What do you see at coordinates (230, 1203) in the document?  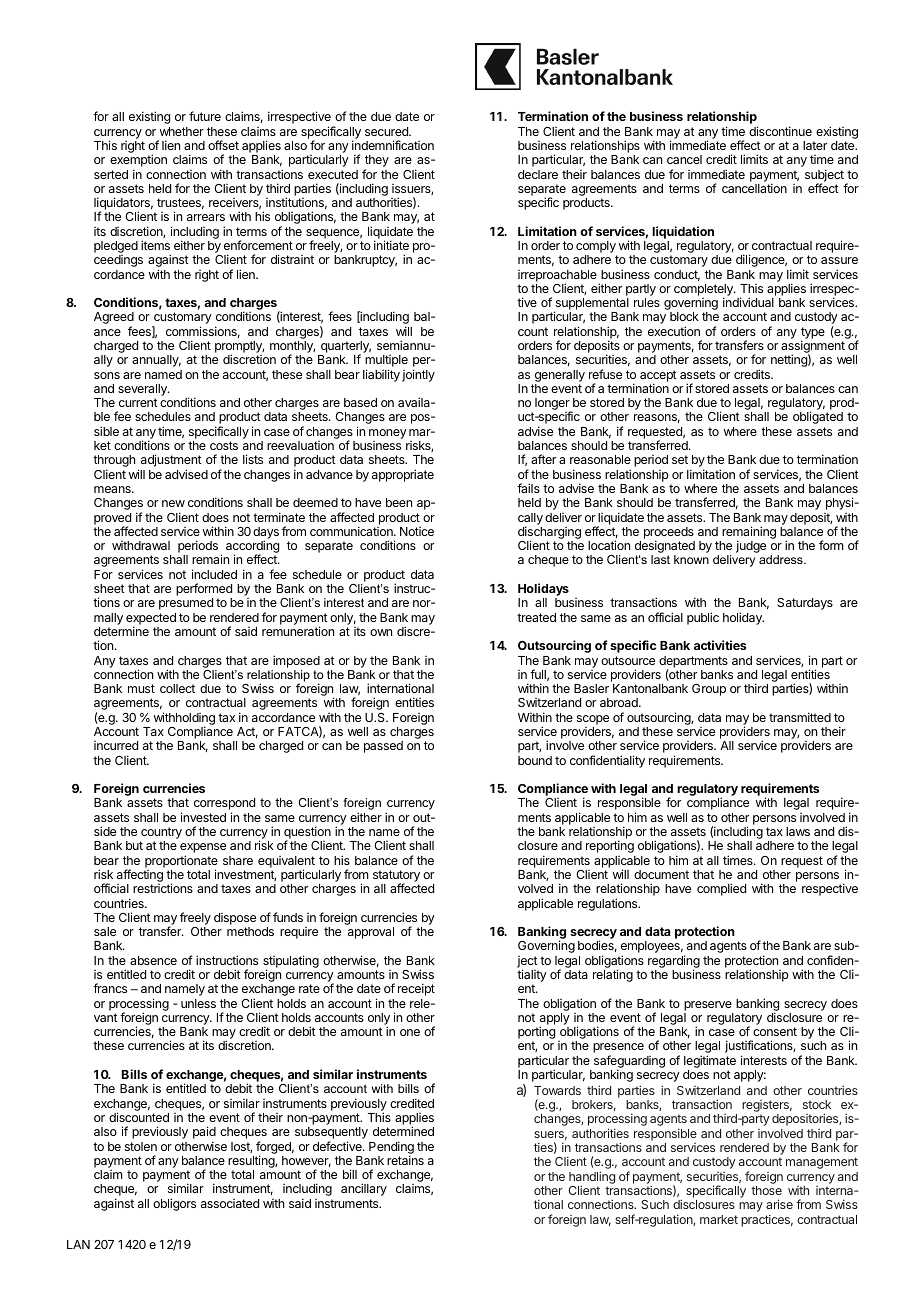 I see `associated` at bounding box center [230, 1203].
